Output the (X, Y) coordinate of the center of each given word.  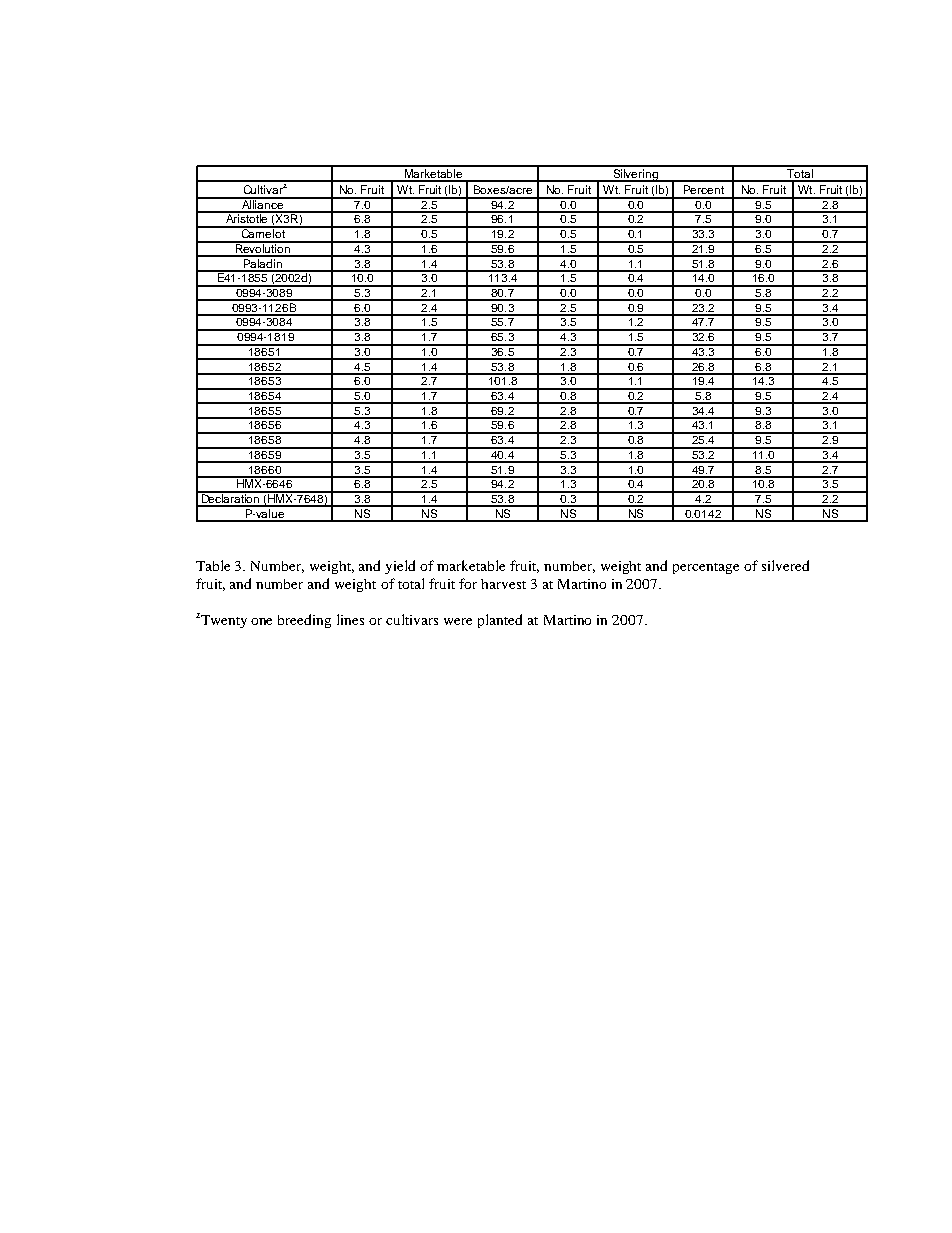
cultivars (412, 619)
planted (500, 621)
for (468, 583)
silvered (785, 565)
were (458, 621)
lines (350, 619)
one (261, 621)
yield (400, 567)
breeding (304, 621)
